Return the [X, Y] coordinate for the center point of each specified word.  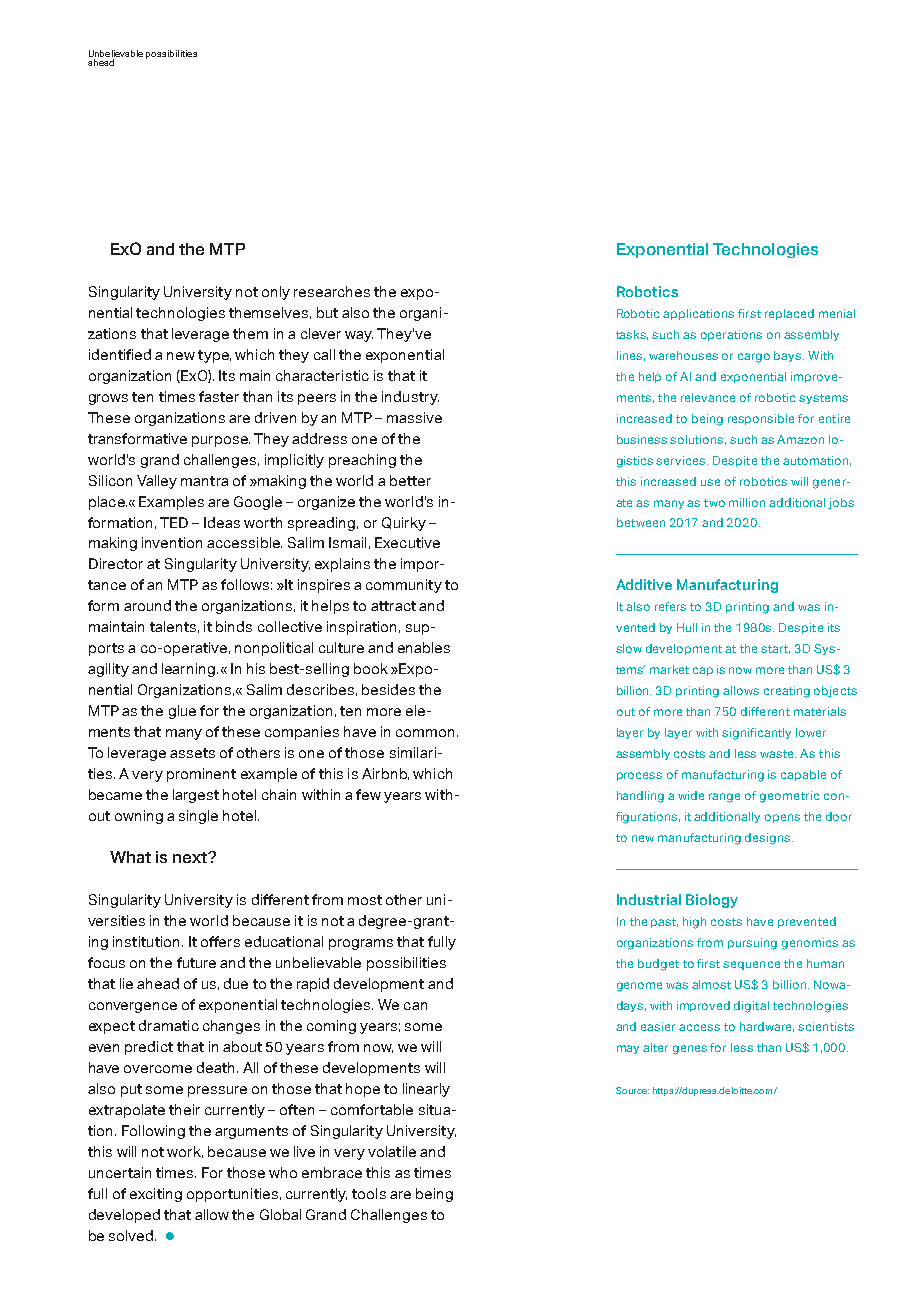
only [276, 293]
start [775, 649]
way [359, 336]
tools [369, 1193]
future [196, 962]
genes [690, 1050]
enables [424, 647]
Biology [712, 901]
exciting [156, 1195]
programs [361, 944]
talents [173, 626]
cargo [754, 358]
